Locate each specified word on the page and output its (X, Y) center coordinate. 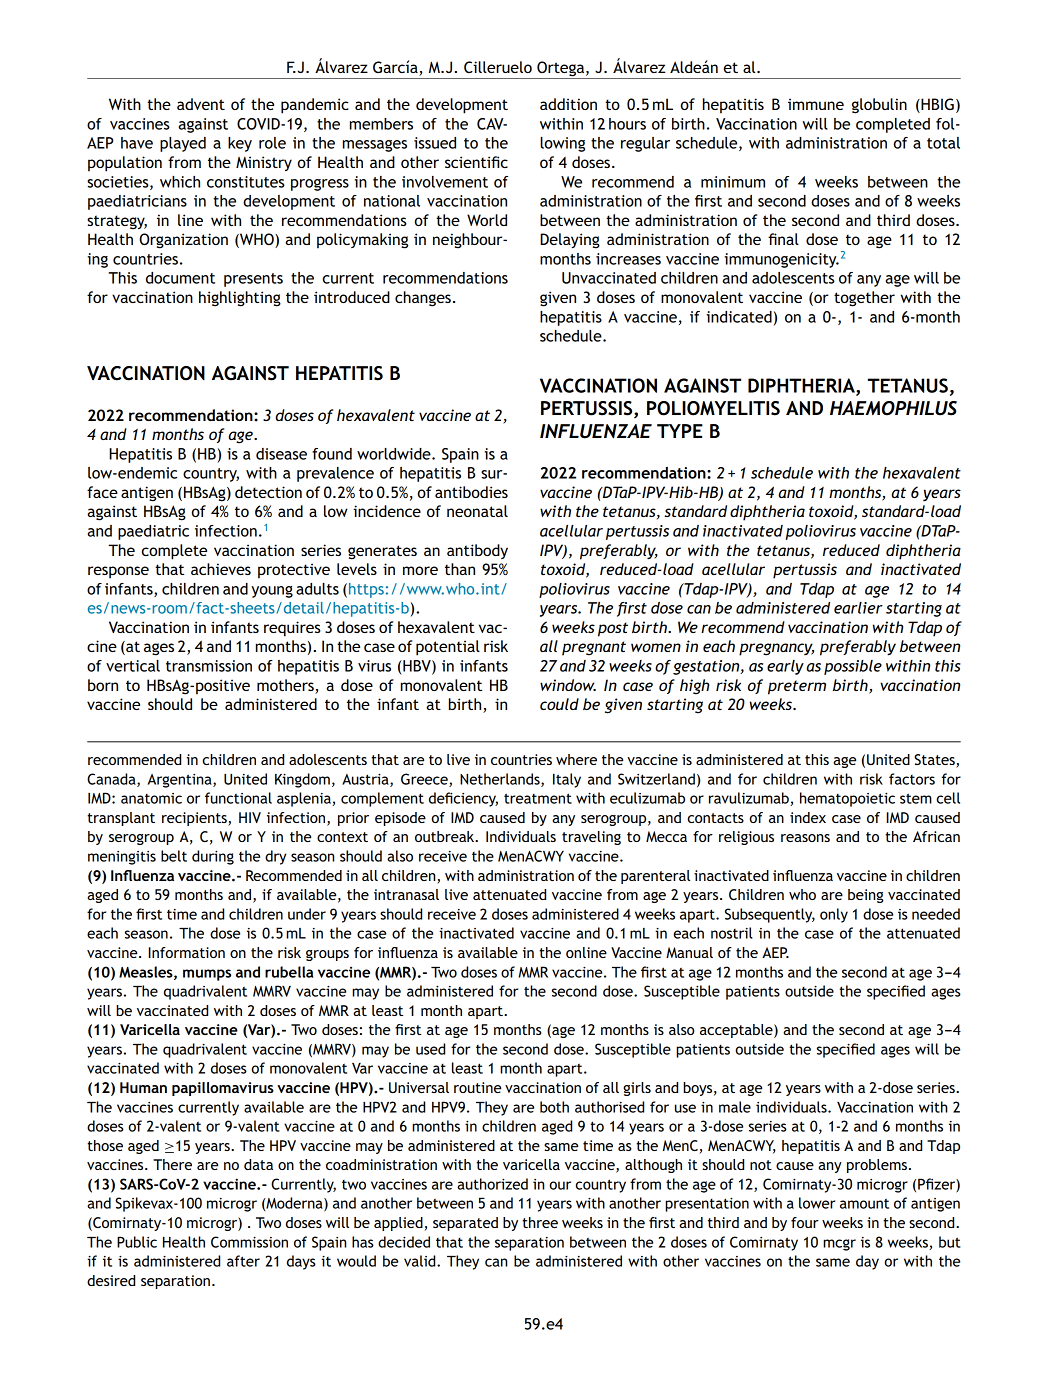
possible (853, 667)
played (183, 144)
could (559, 704)
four (805, 1222)
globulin (879, 106)
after (243, 1261)
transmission (209, 666)
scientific (476, 162)
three (540, 1222)
